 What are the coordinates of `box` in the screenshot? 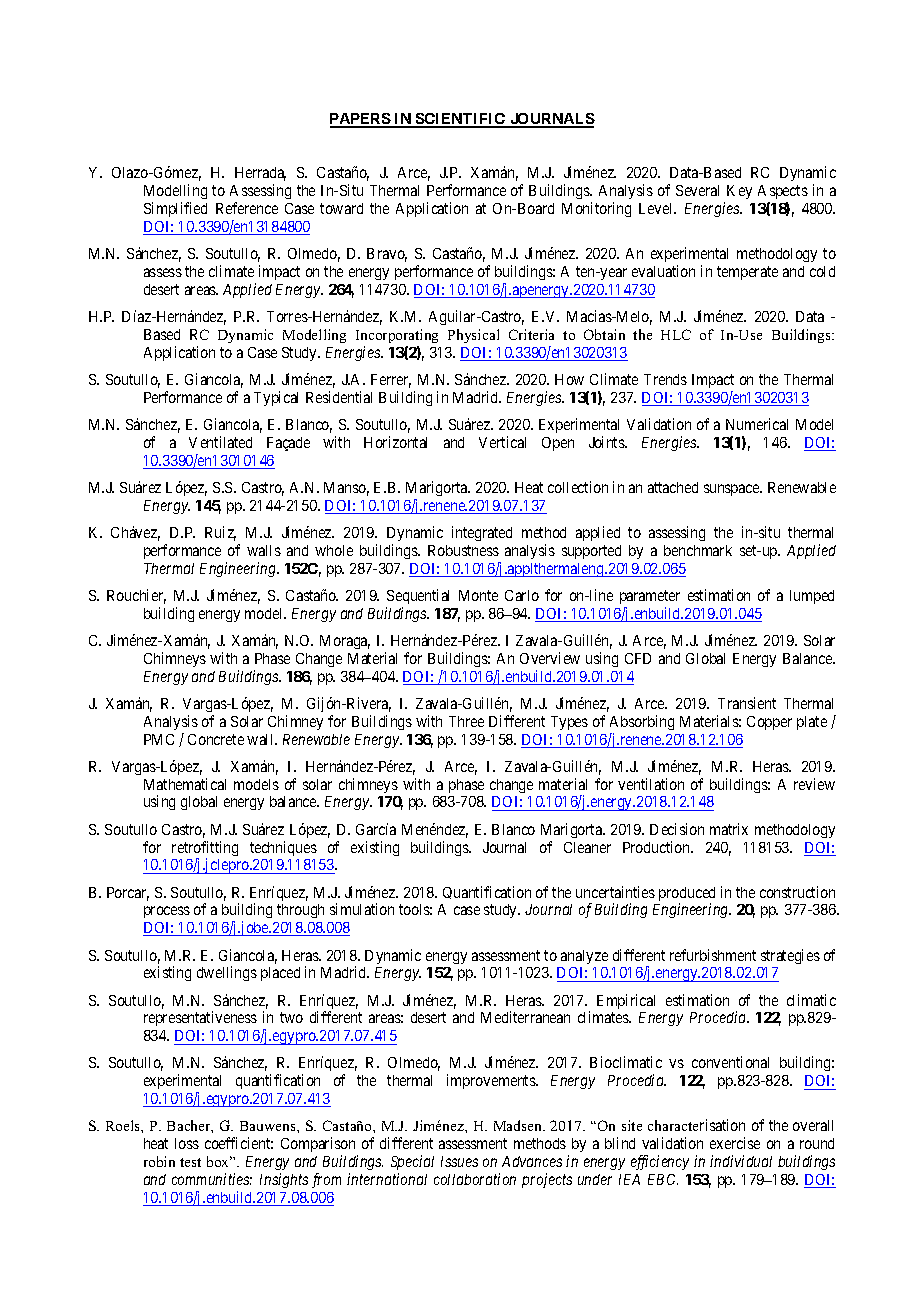 It's located at (219, 1161).
